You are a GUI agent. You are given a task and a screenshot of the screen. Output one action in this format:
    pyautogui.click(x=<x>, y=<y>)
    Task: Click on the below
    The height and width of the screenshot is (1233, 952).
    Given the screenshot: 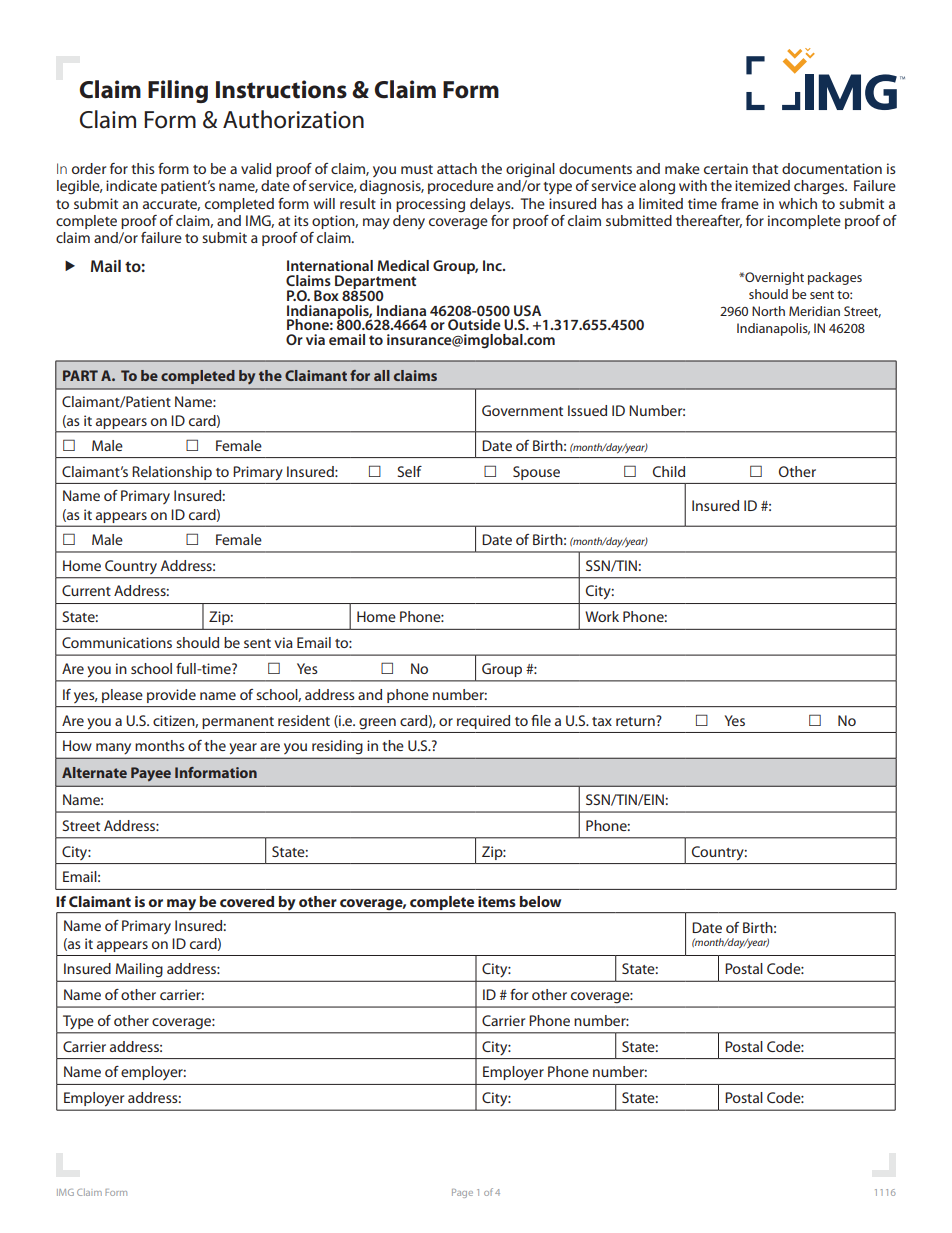 What is the action you would take?
    pyautogui.click(x=540, y=901)
